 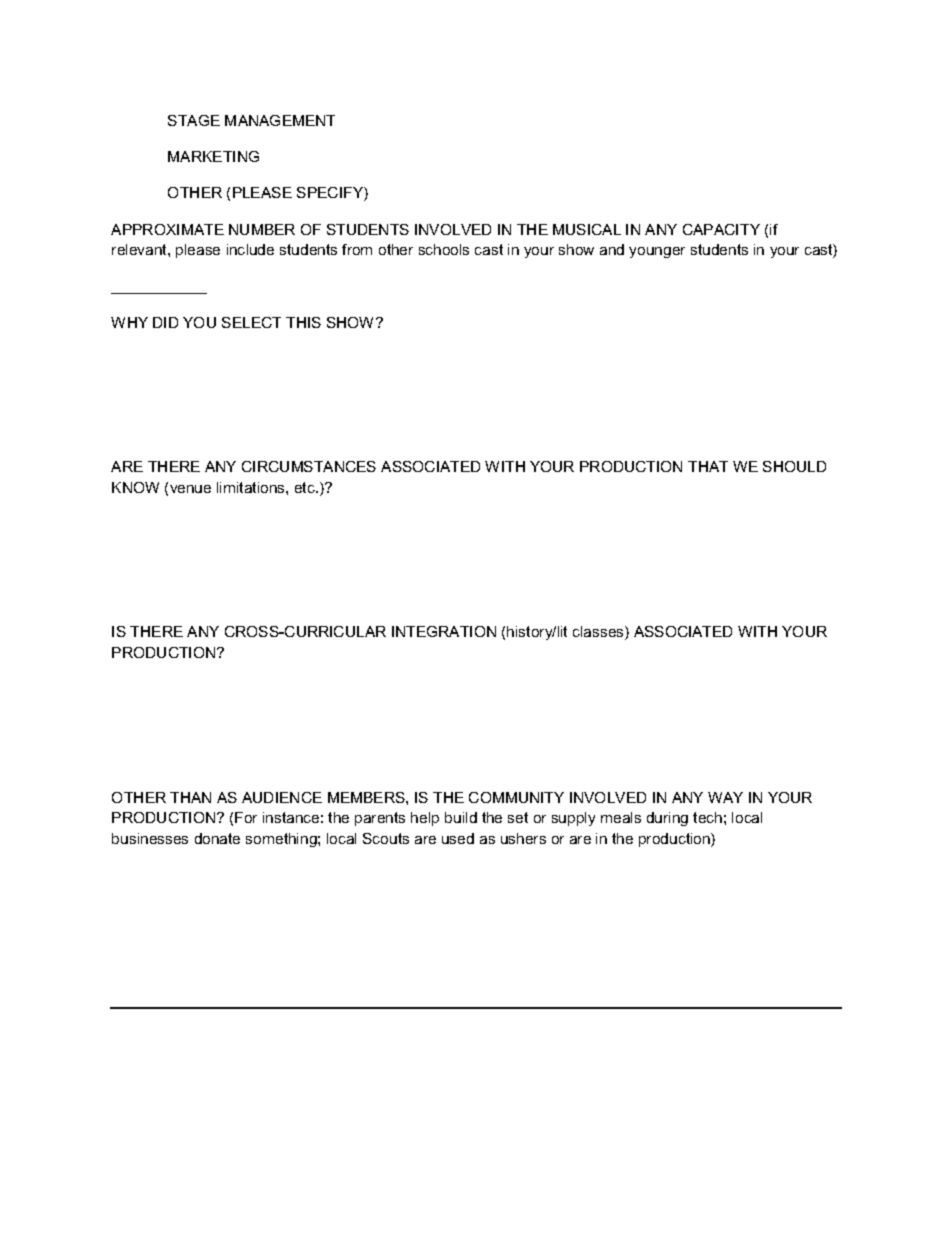 I want to click on younger, so click(x=657, y=252).
